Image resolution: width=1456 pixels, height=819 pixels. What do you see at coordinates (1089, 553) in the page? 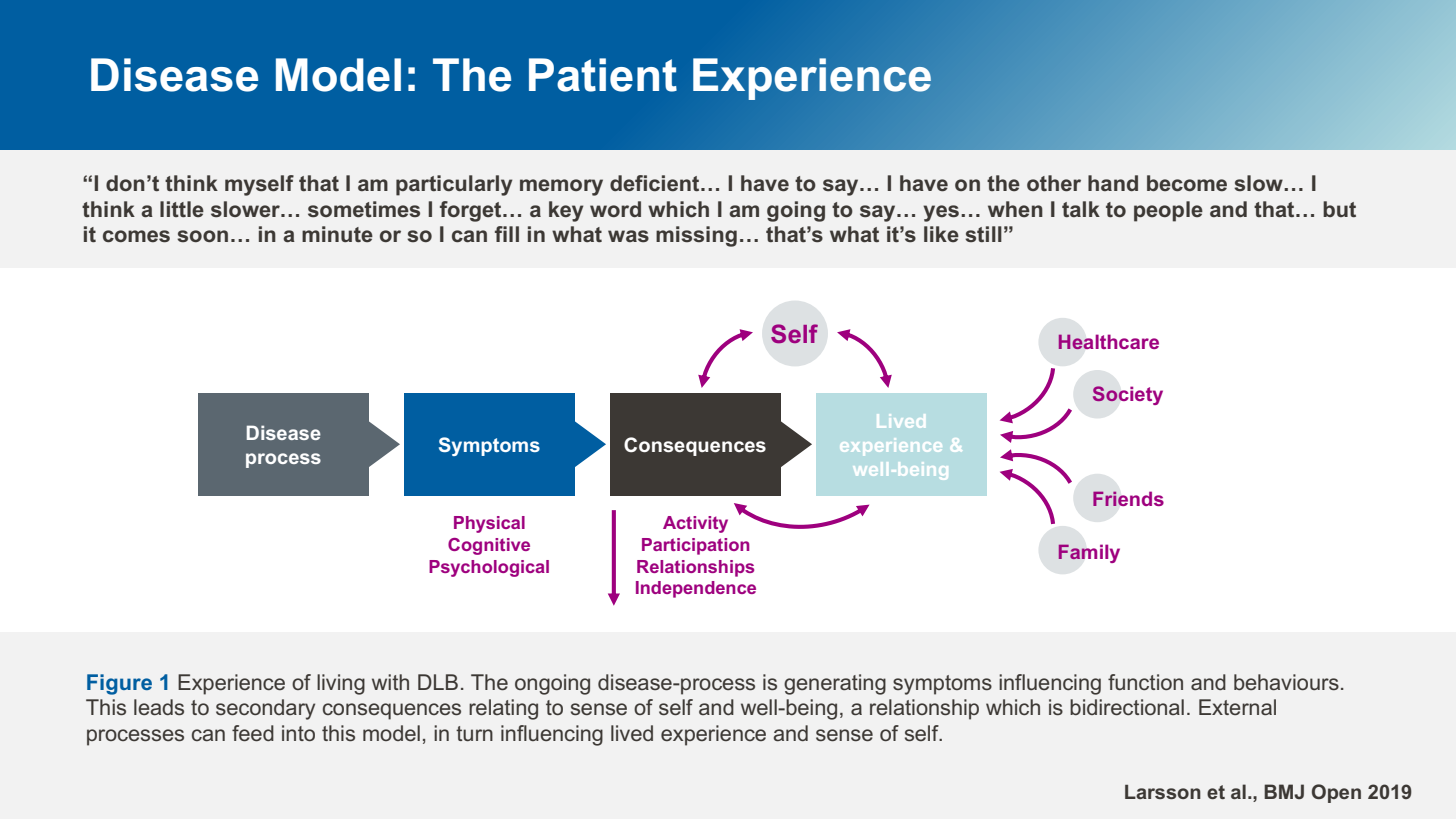
I see `Family` at bounding box center [1089, 553].
